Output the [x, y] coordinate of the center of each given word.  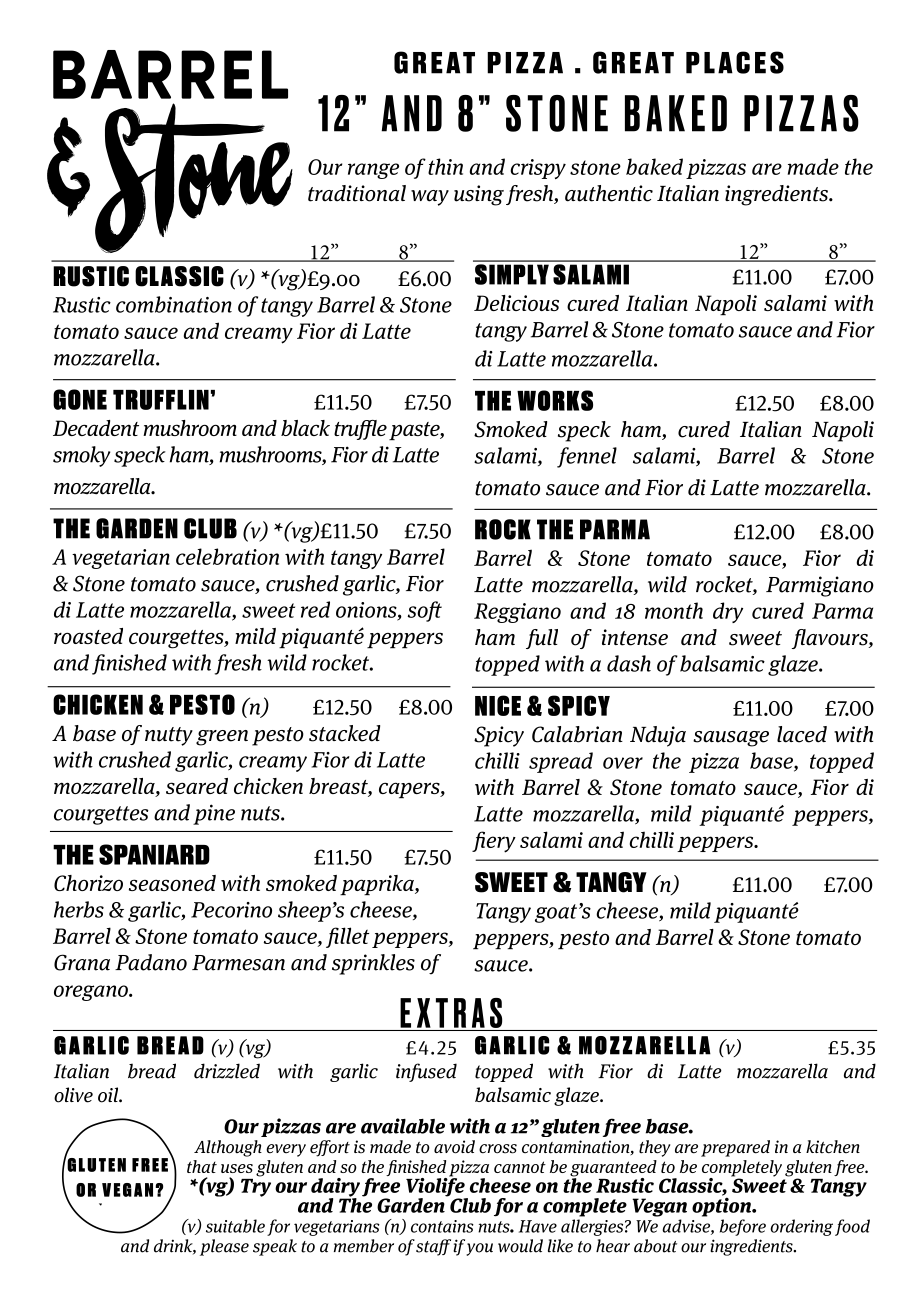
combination [174, 304]
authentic [609, 193]
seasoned [172, 883]
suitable [235, 1226]
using [479, 195]
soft [425, 611]
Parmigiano [820, 586]
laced [802, 734]
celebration [227, 556]
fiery [494, 842]
